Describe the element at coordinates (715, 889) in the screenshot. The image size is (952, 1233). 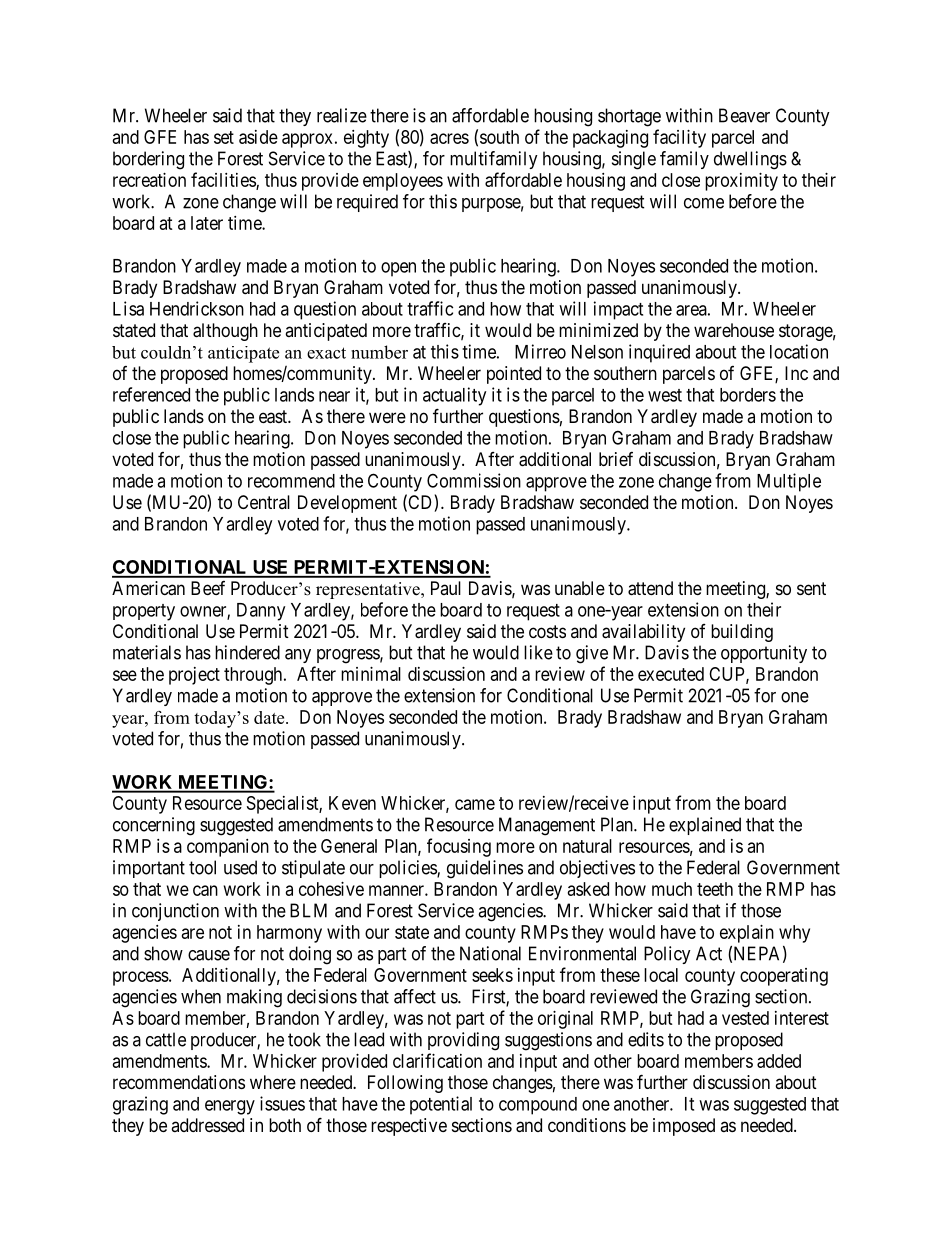
I see `teeth` at that location.
